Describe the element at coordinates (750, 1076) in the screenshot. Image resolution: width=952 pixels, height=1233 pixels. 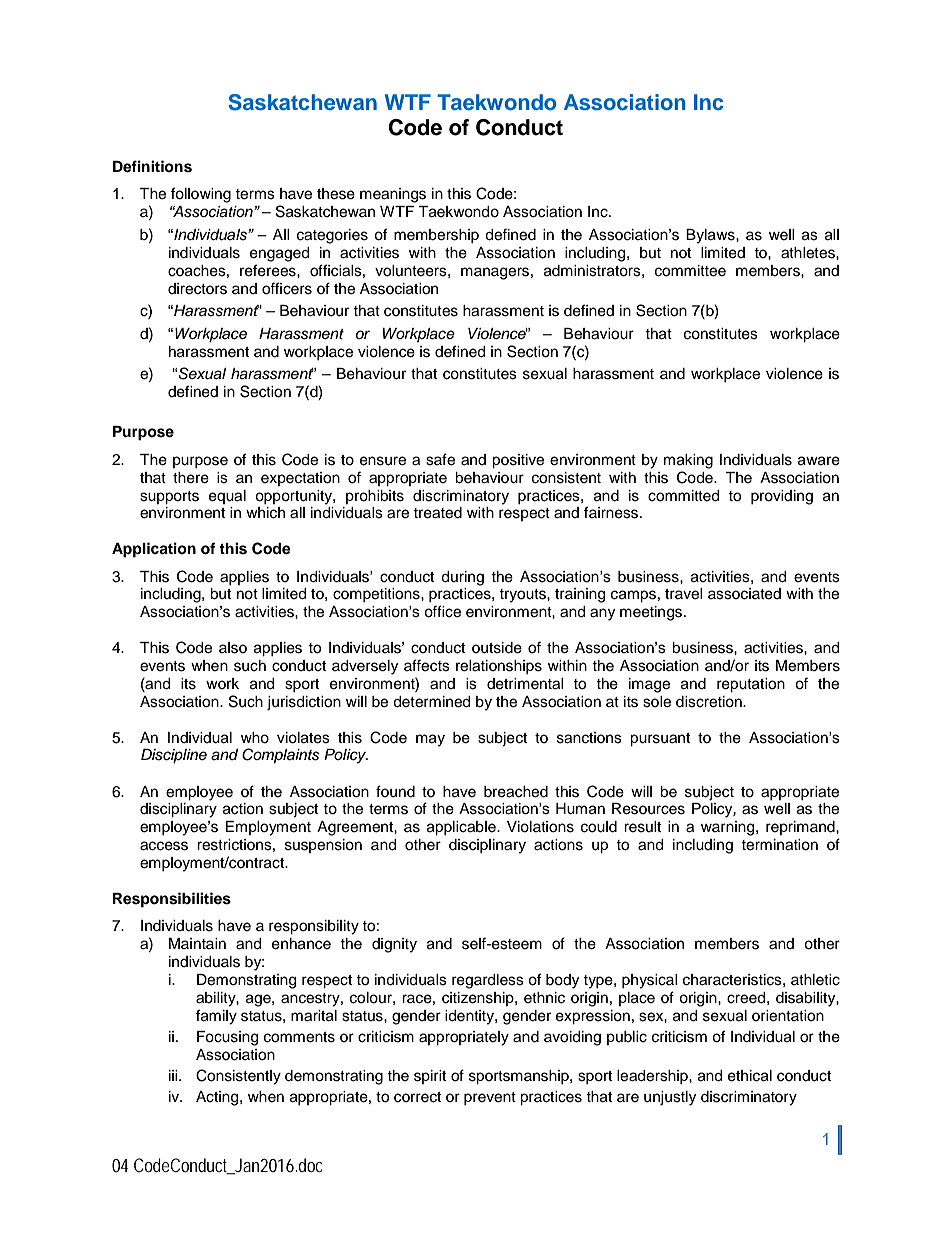
I see `ethical` at that location.
